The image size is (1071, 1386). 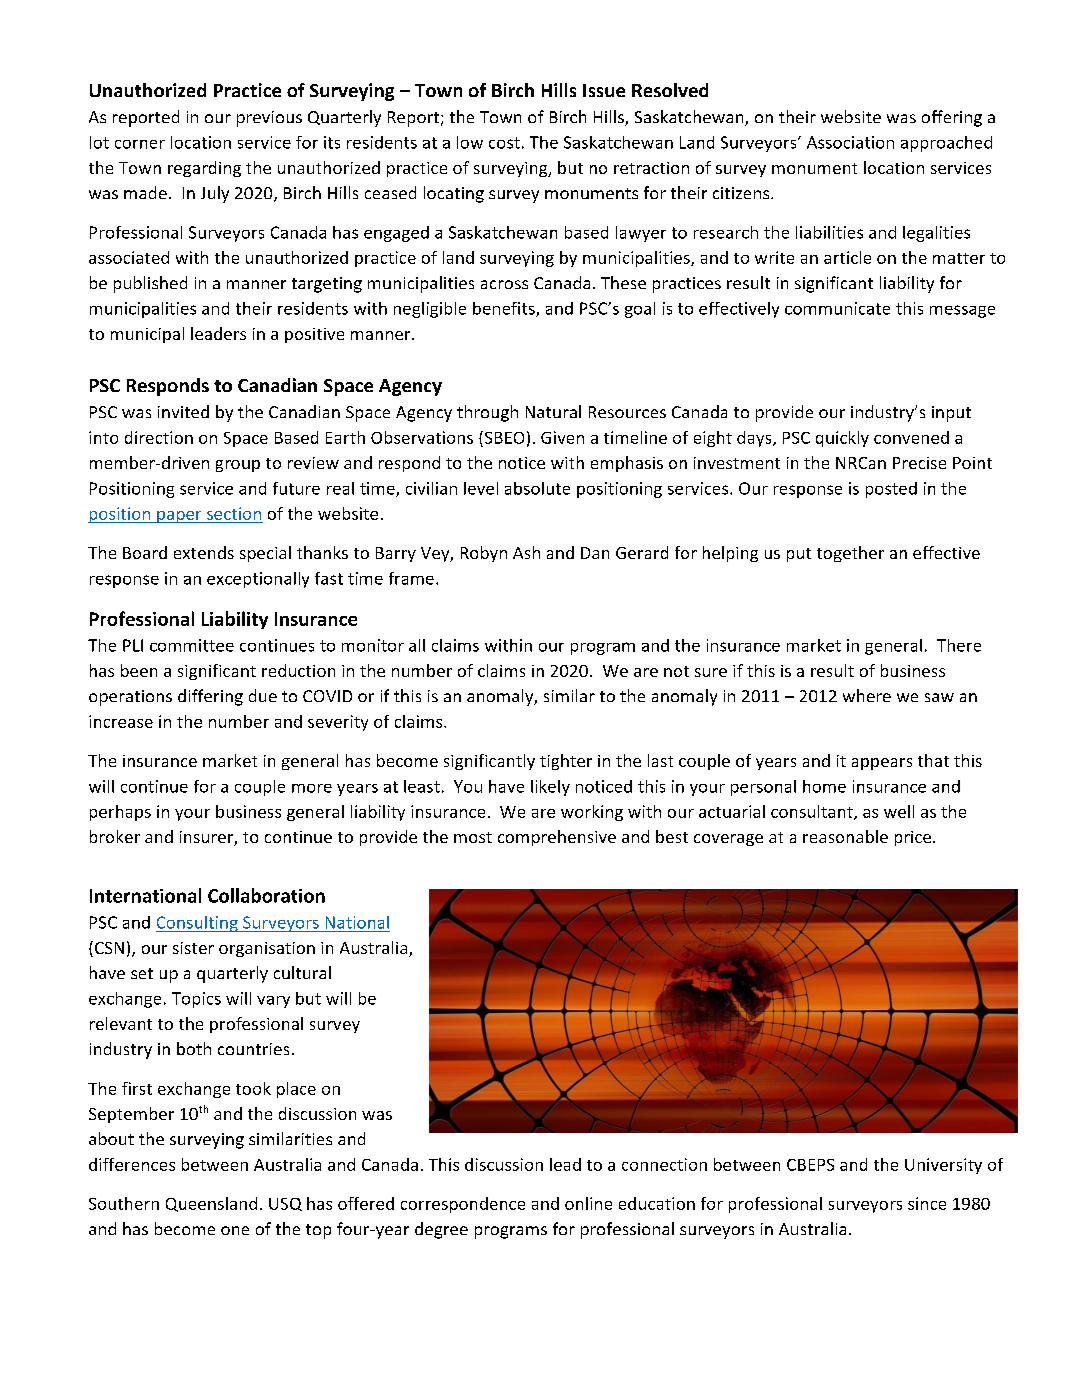 I want to click on quickly, so click(x=842, y=439).
